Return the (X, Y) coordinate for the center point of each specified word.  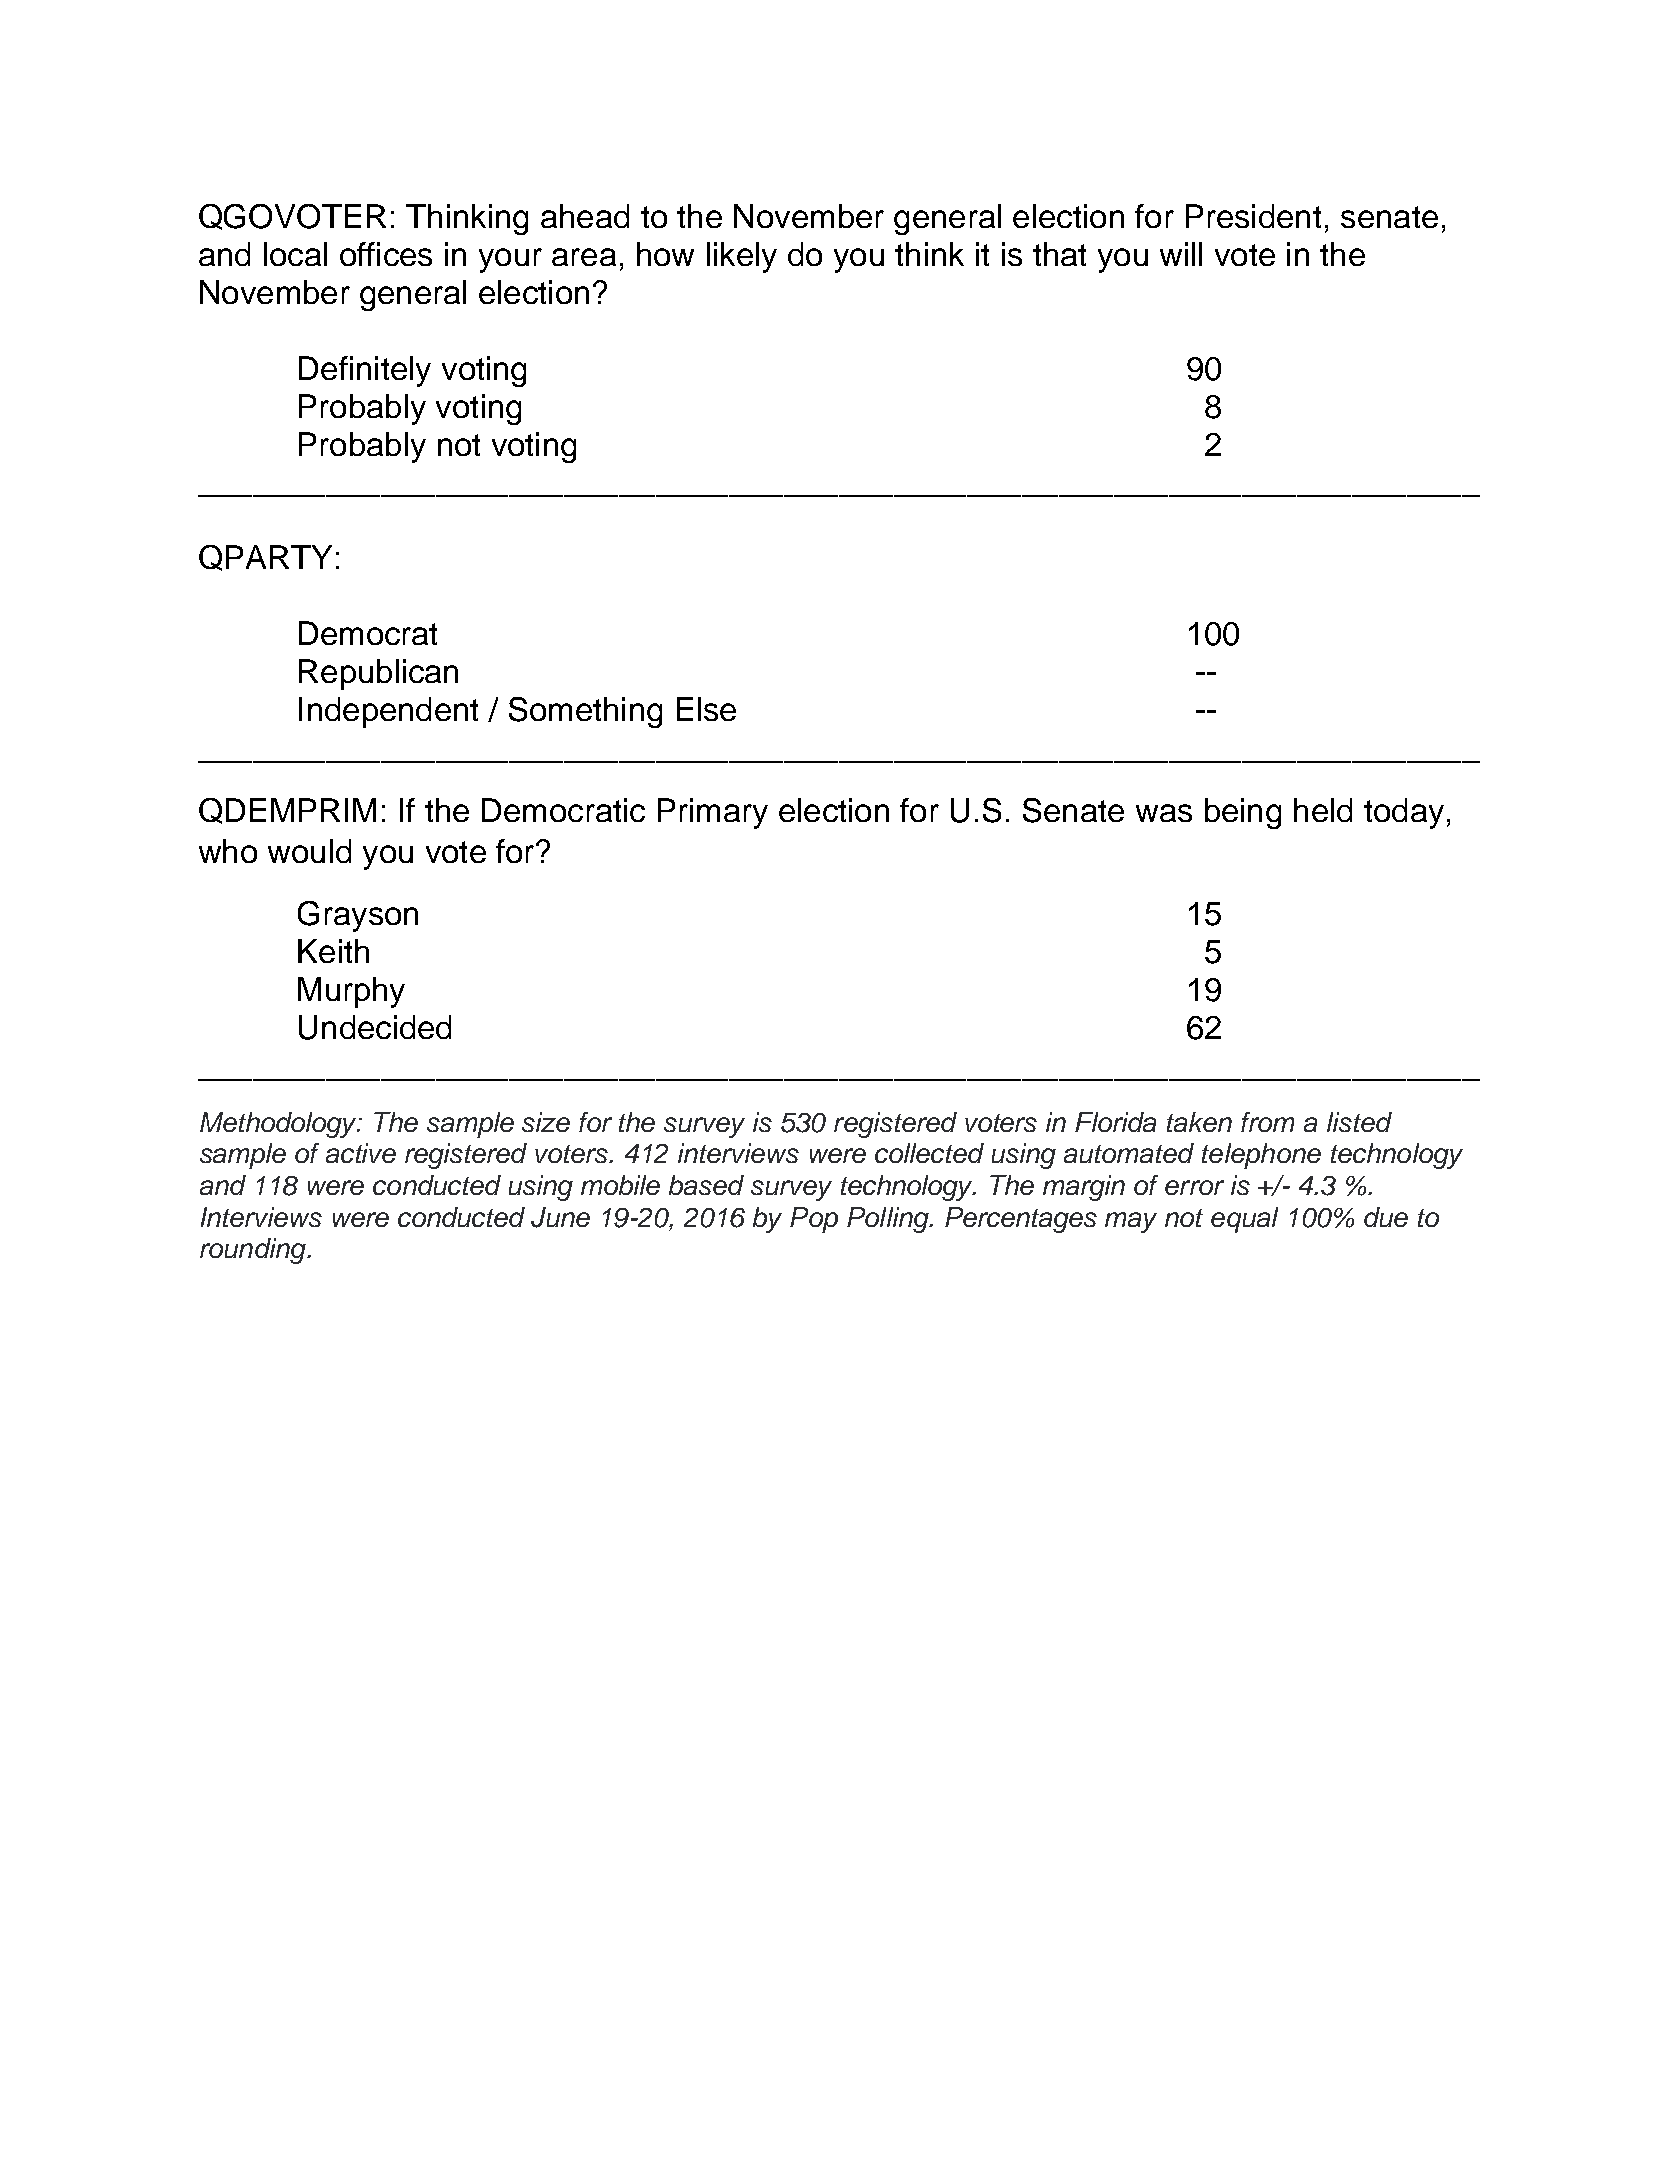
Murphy (351, 992)
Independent (388, 712)
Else (706, 709)
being (1243, 813)
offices (386, 254)
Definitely (365, 371)
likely (742, 257)
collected (929, 1153)
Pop (814, 1220)
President (1253, 216)
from (1267, 1122)
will (1181, 254)
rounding (254, 1251)
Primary (713, 813)
